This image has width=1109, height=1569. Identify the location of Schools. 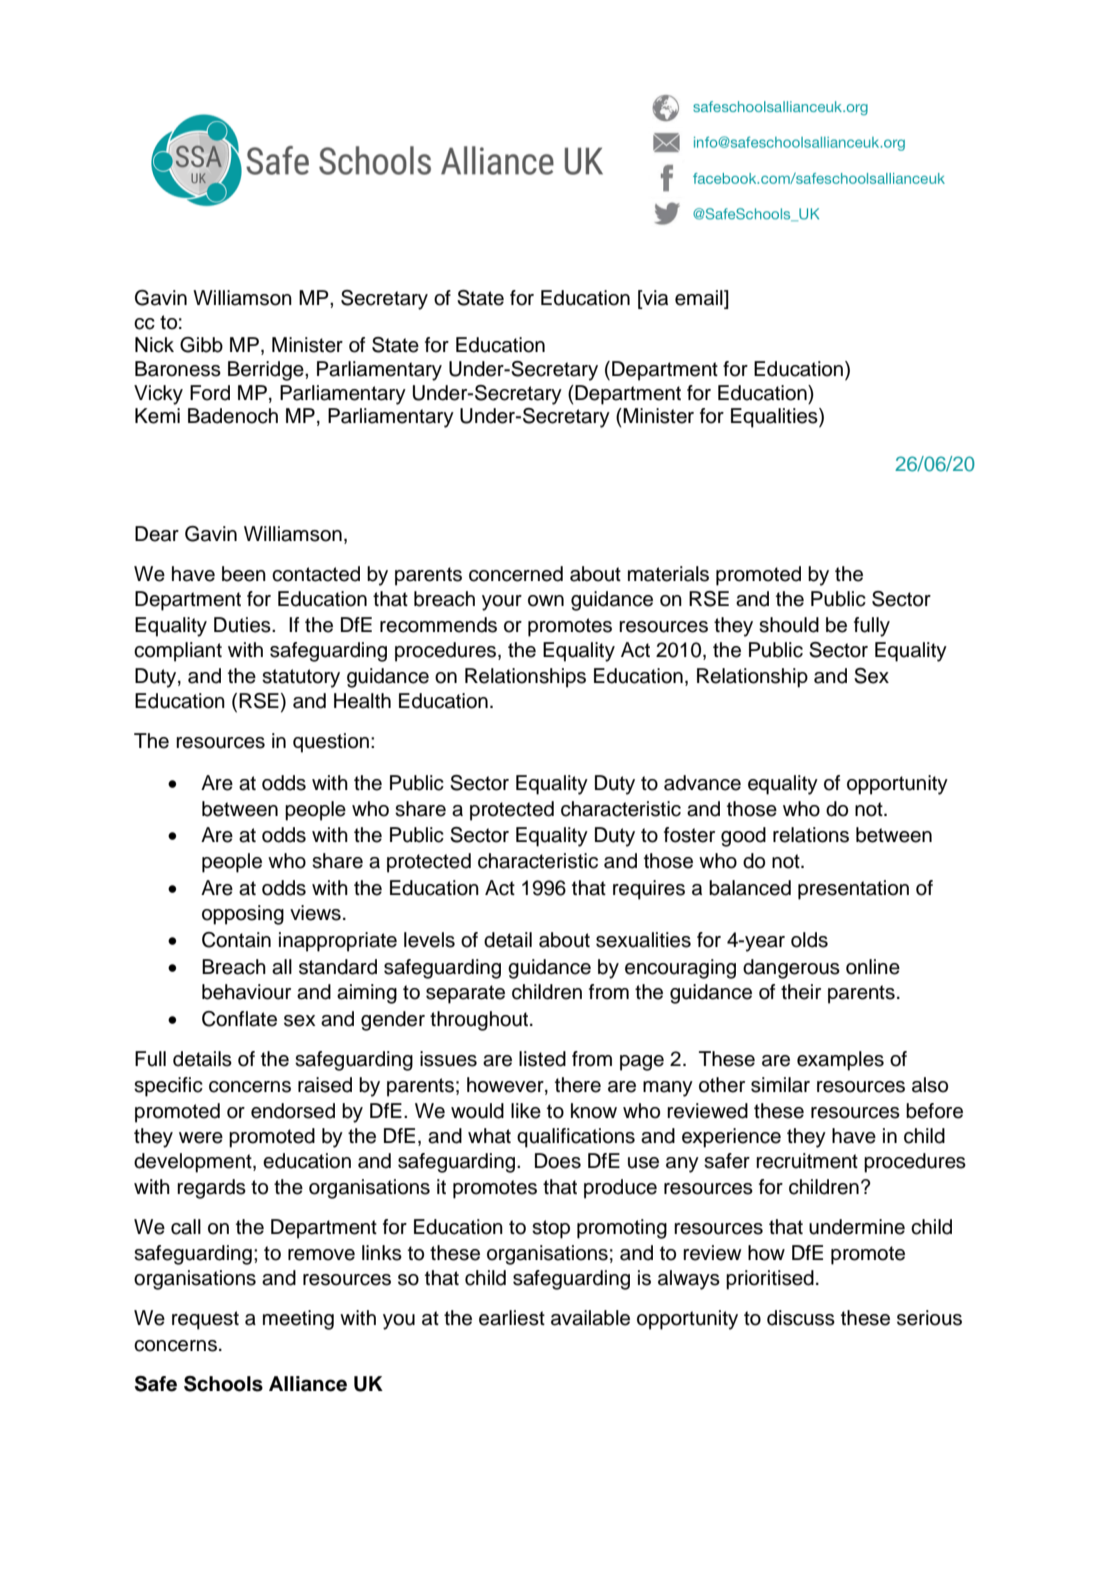
(223, 1384).
